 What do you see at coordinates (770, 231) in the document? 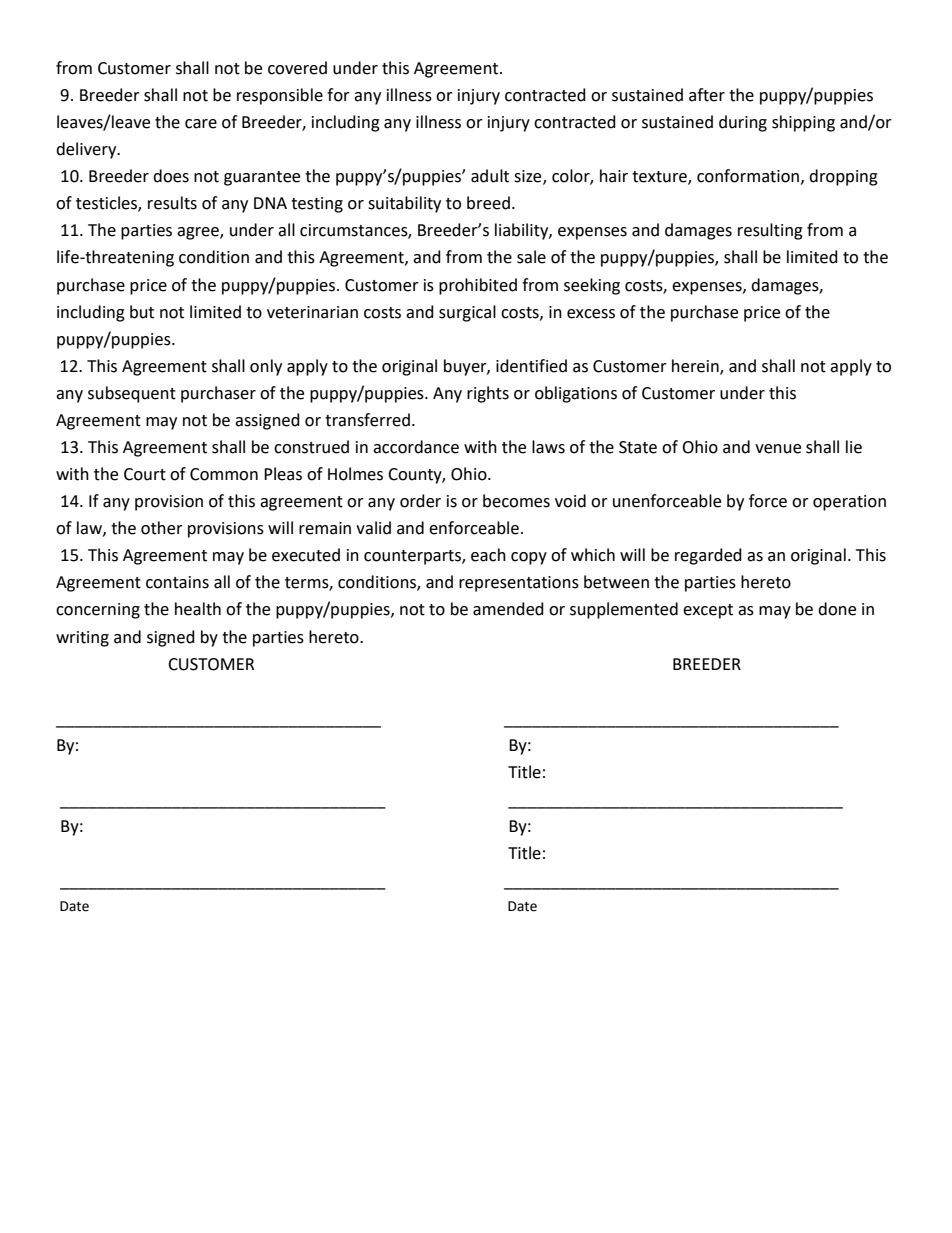
I see `resulting` at bounding box center [770, 231].
